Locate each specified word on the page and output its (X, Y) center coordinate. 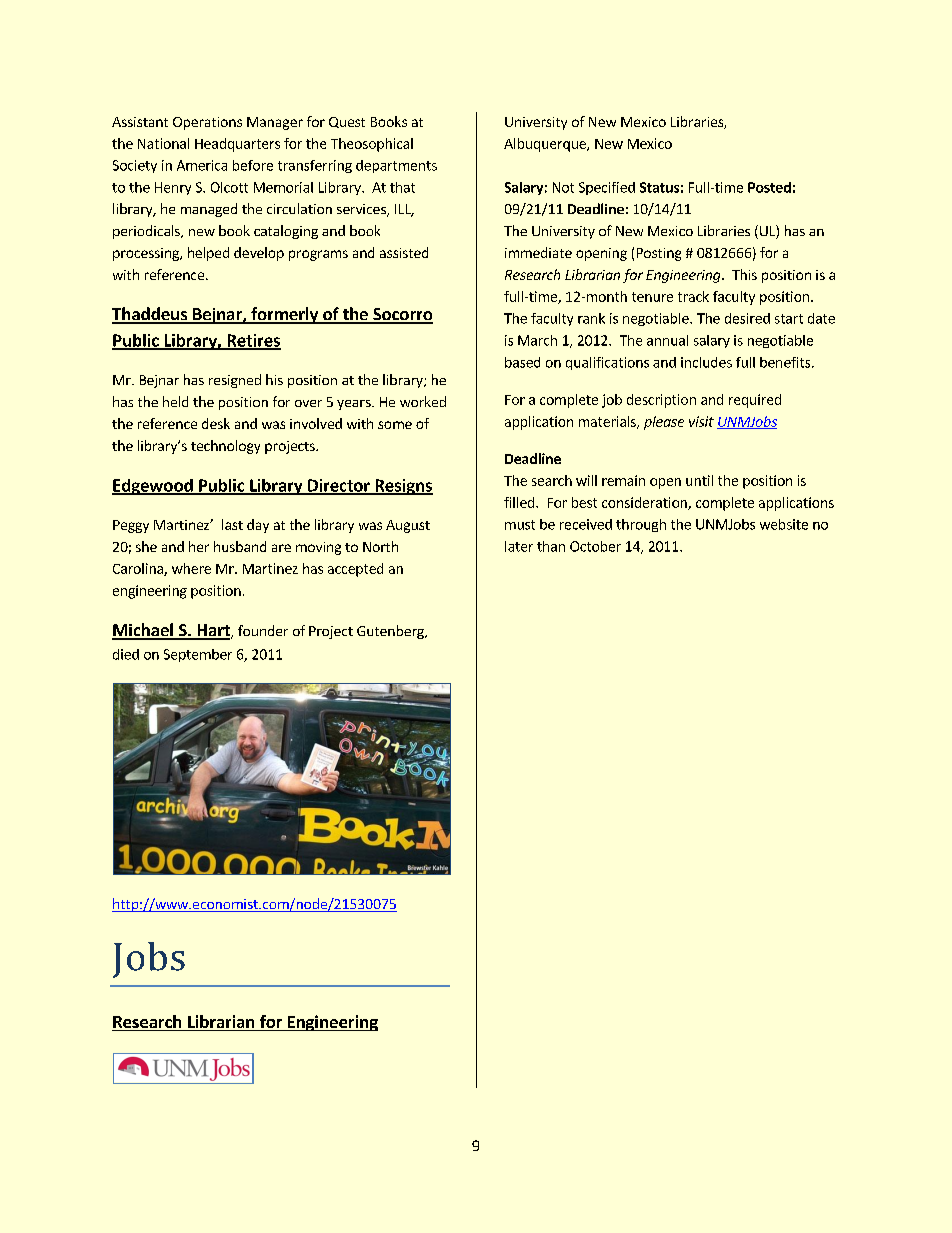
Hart (213, 631)
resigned (235, 381)
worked (423, 401)
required (755, 401)
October (595, 546)
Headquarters (237, 145)
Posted (769, 187)
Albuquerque (546, 145)
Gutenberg (391, 632)
